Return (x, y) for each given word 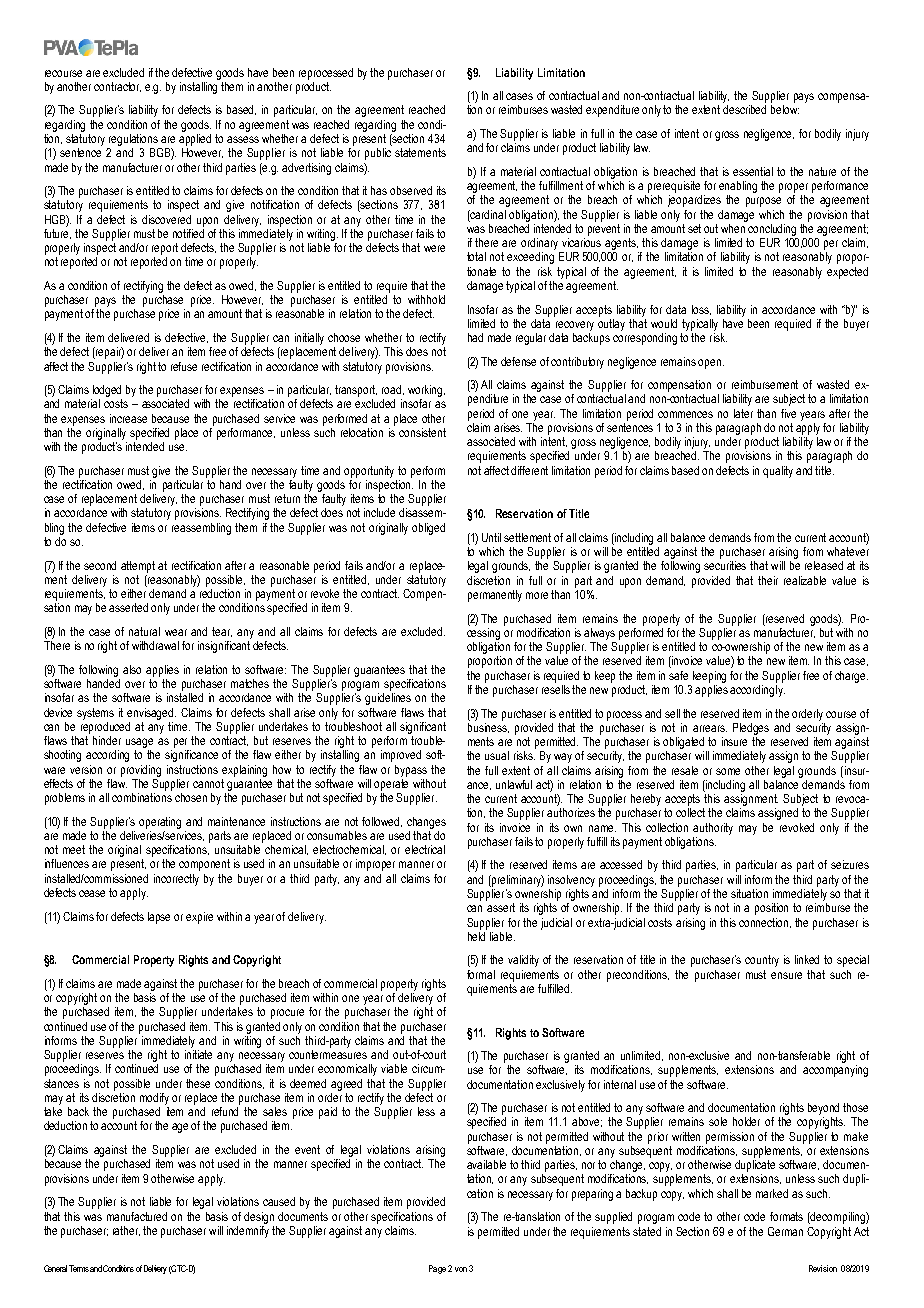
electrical (425, 849)
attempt (138, 567)
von (461, 1269)
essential (753, 171)
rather (126, 1231)
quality (778, 472)
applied (195, 140)
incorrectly (176, 880)
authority (713, 829)
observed (411, 190)
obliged (428, 529)
